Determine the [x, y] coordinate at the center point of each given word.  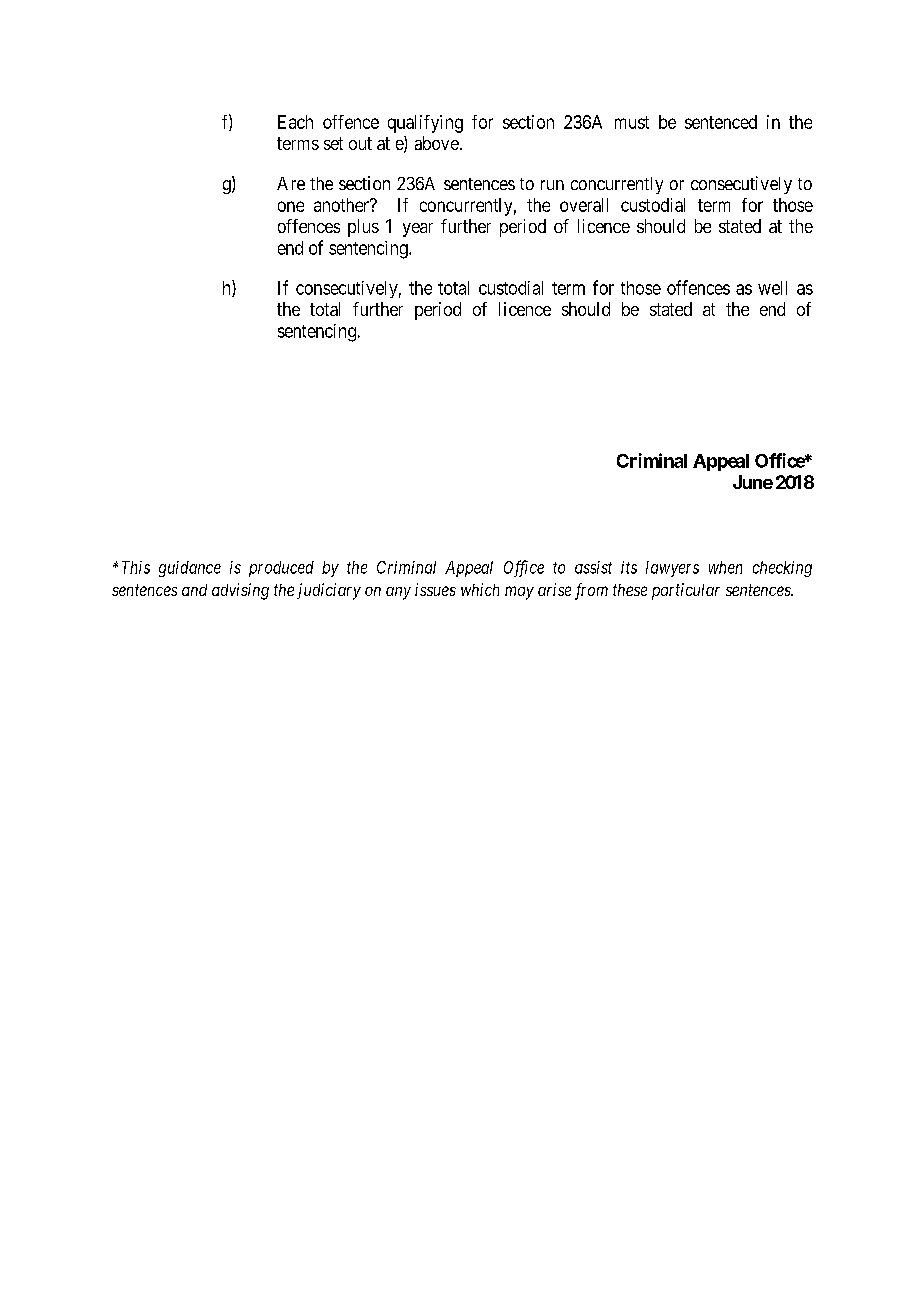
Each [295, 122]
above [437, 143]
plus [363, 228]
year [418, 230]
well [772, 288]
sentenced [721, 122]
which [480, 589]
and [194, 590]
